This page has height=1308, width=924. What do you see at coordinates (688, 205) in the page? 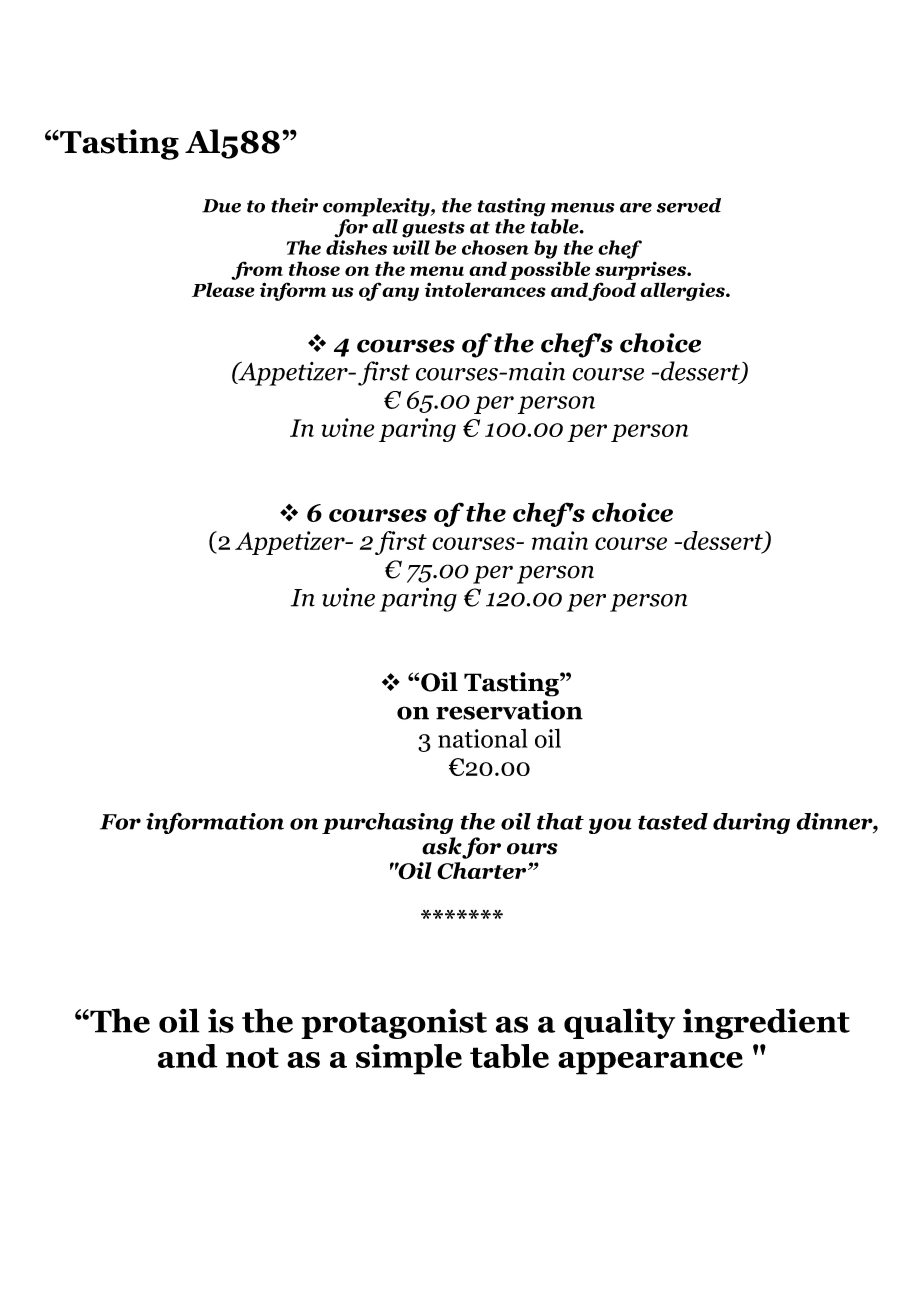
I see `served` at bounding box center [688, 205].
